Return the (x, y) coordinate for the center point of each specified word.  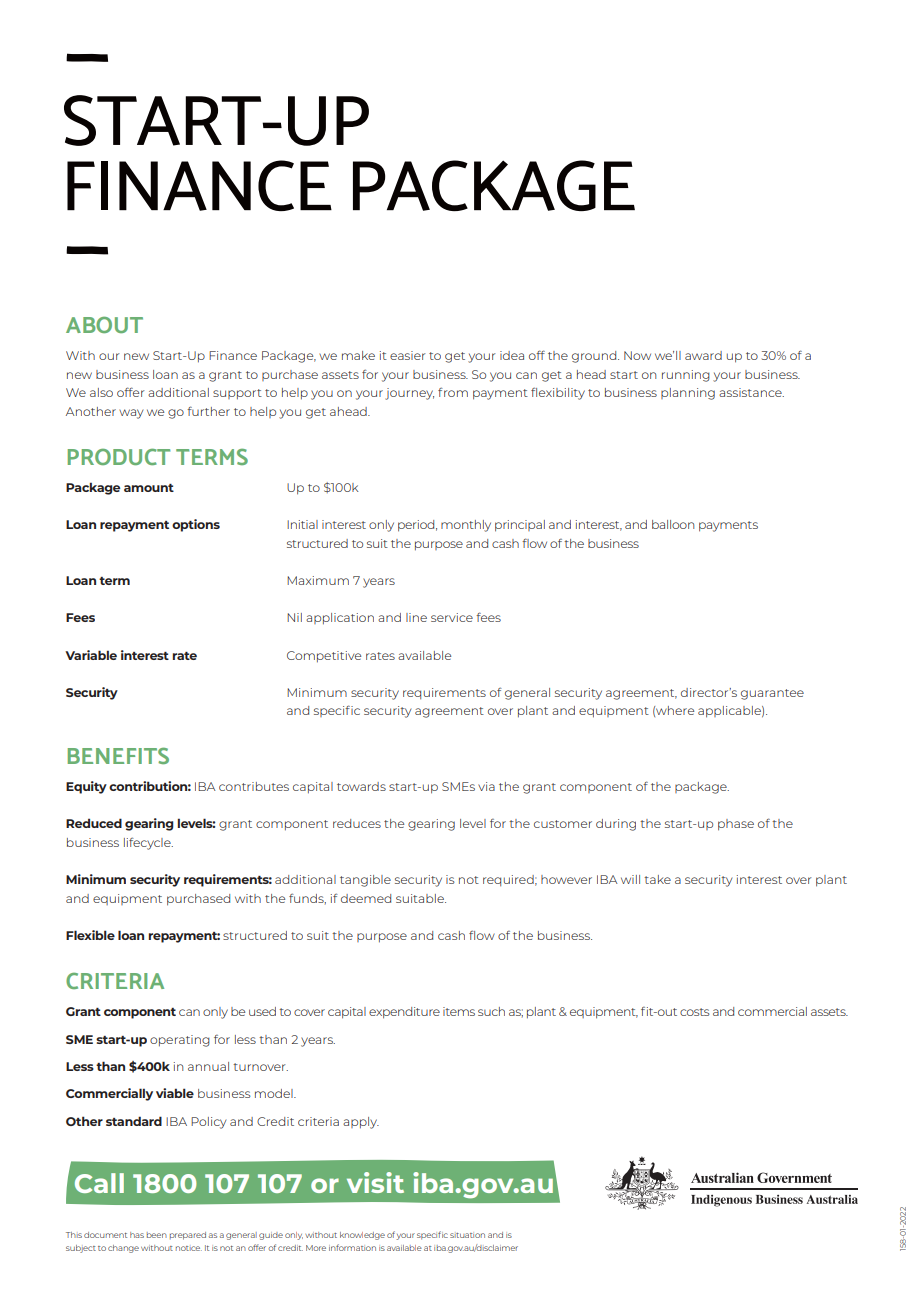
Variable (91, 655)
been (157, 1235)
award (703, 355)
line (416, 617)
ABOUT (104, 324)
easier (408, 355)
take (657, 879)
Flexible (90, 935)
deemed (366, 898)
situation (467, 1235)
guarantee (772, 694)
